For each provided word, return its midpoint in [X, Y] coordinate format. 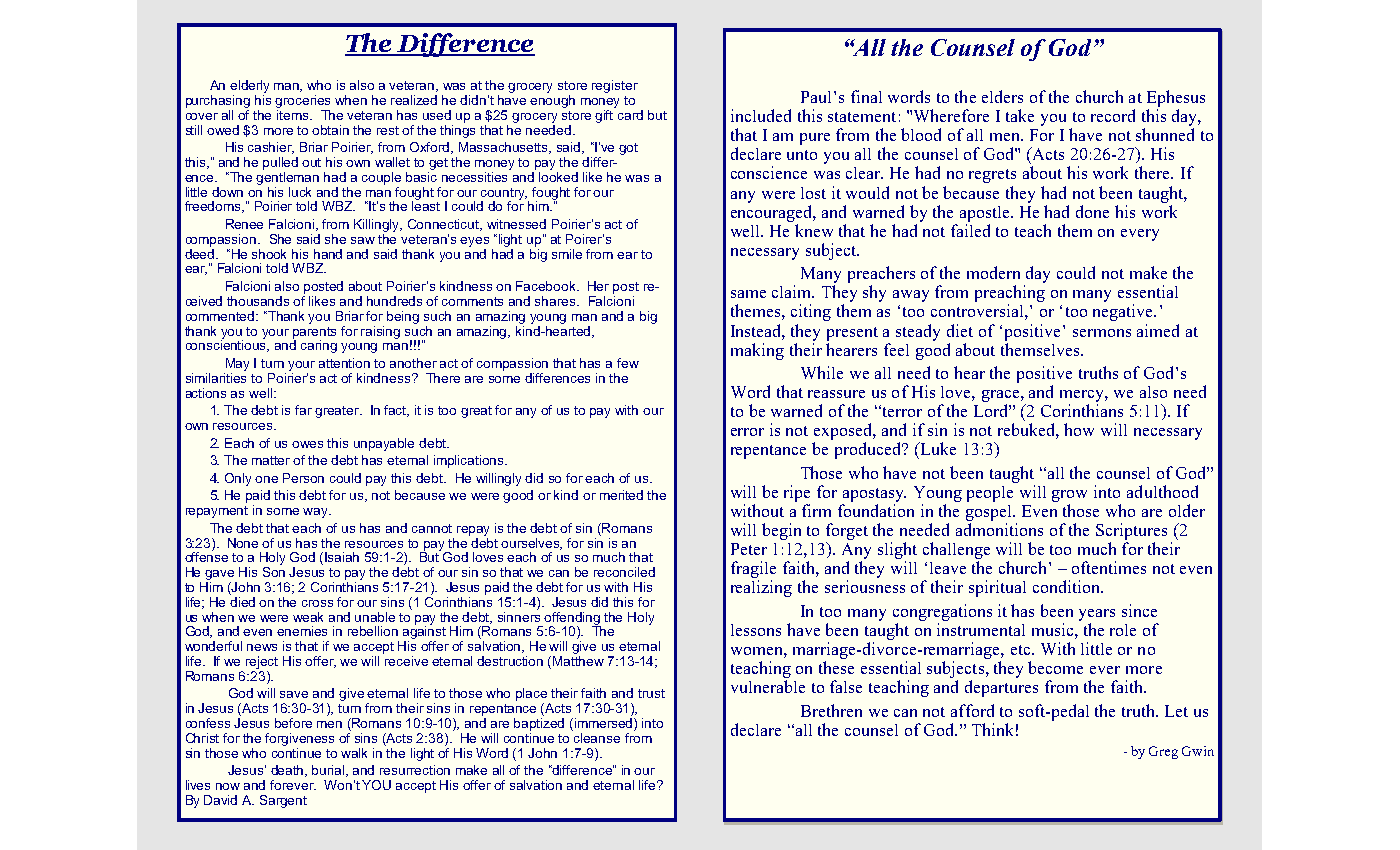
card [630, 115]
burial [329, 771]
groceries [302, 101]
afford [972, 710]
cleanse [597, 738]
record [1113, 115]
